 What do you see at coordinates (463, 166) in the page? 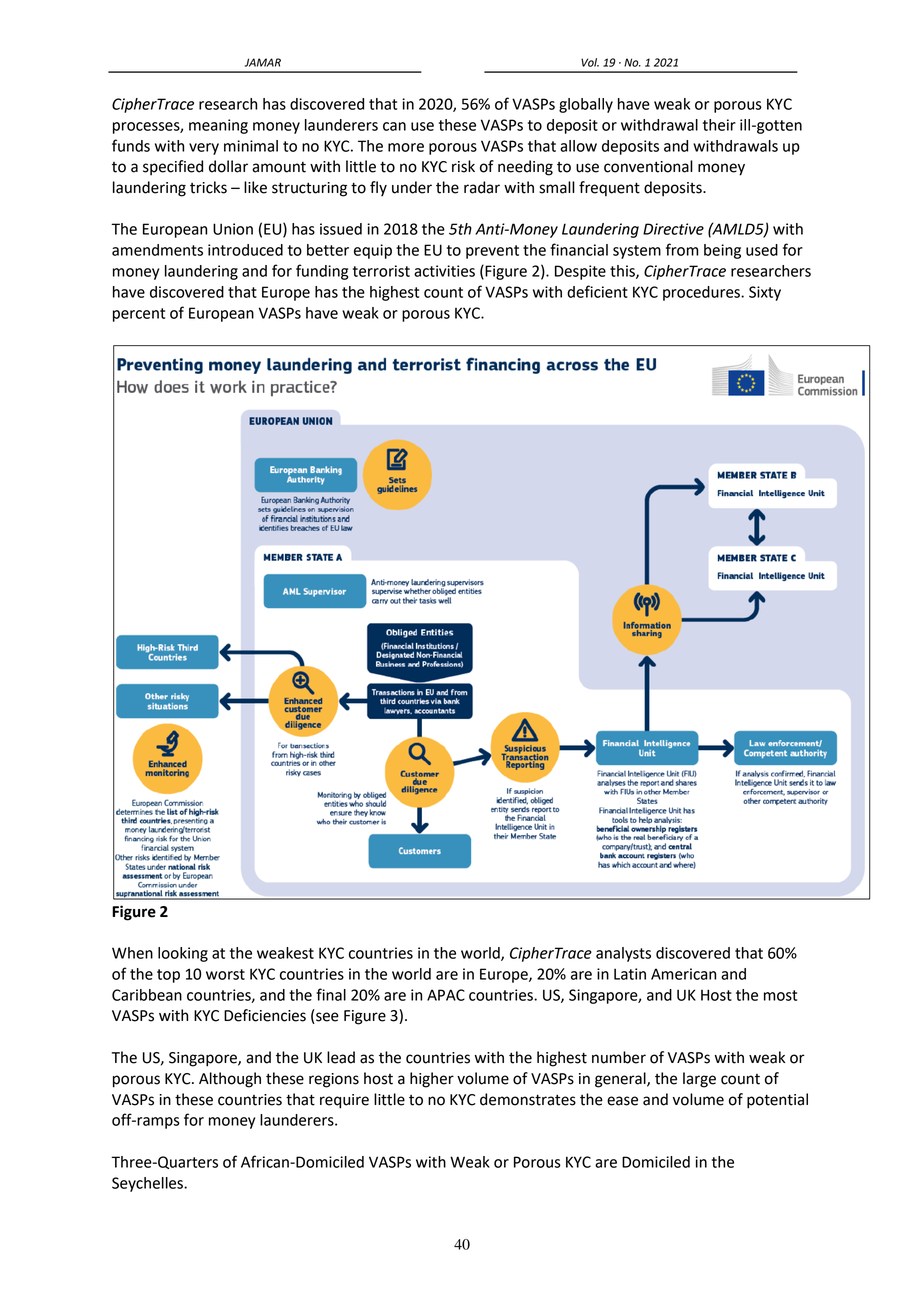
I see `risk` at bounding box center [463, 166].
